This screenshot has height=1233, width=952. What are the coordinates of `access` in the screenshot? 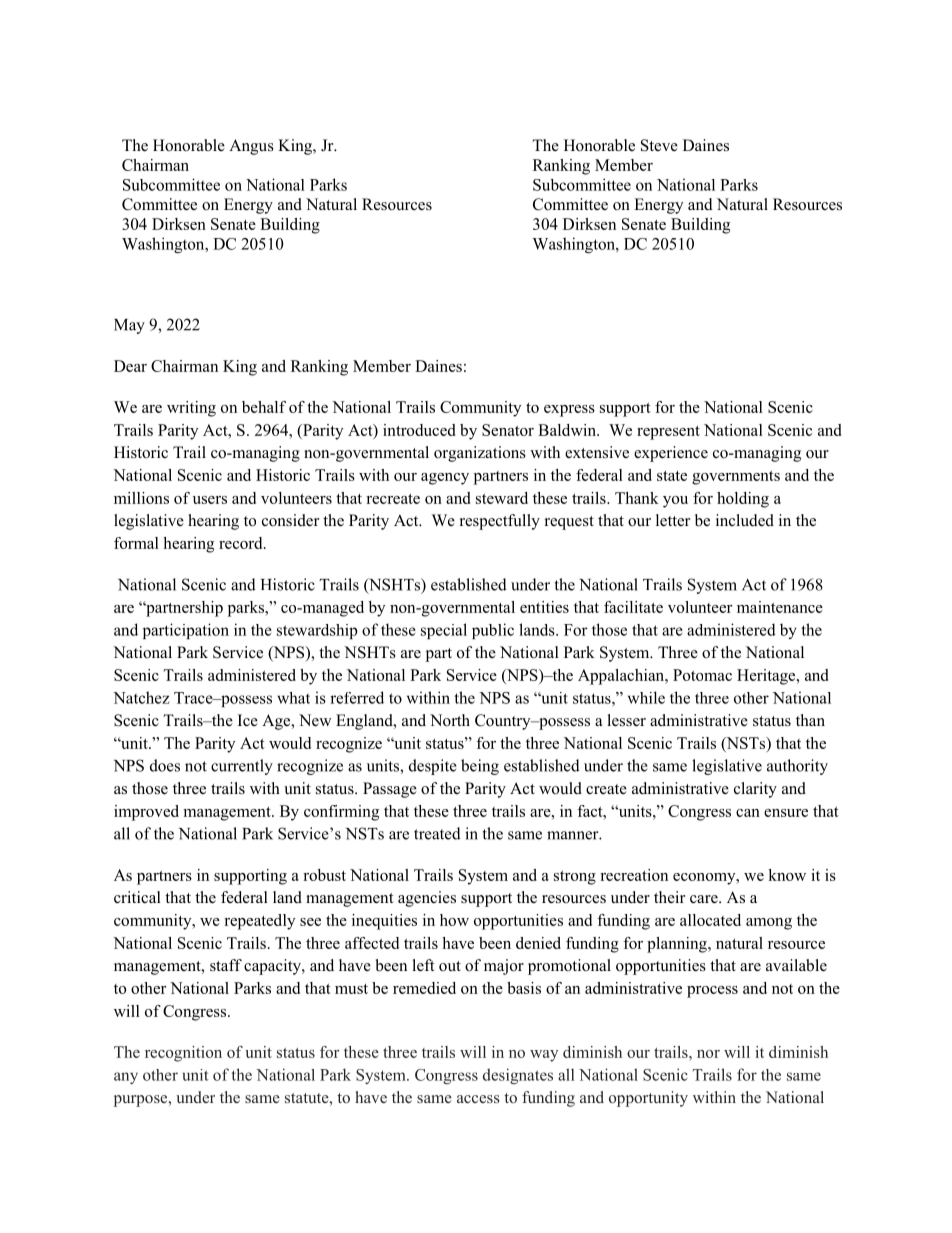 It's located at (478, 1099).
